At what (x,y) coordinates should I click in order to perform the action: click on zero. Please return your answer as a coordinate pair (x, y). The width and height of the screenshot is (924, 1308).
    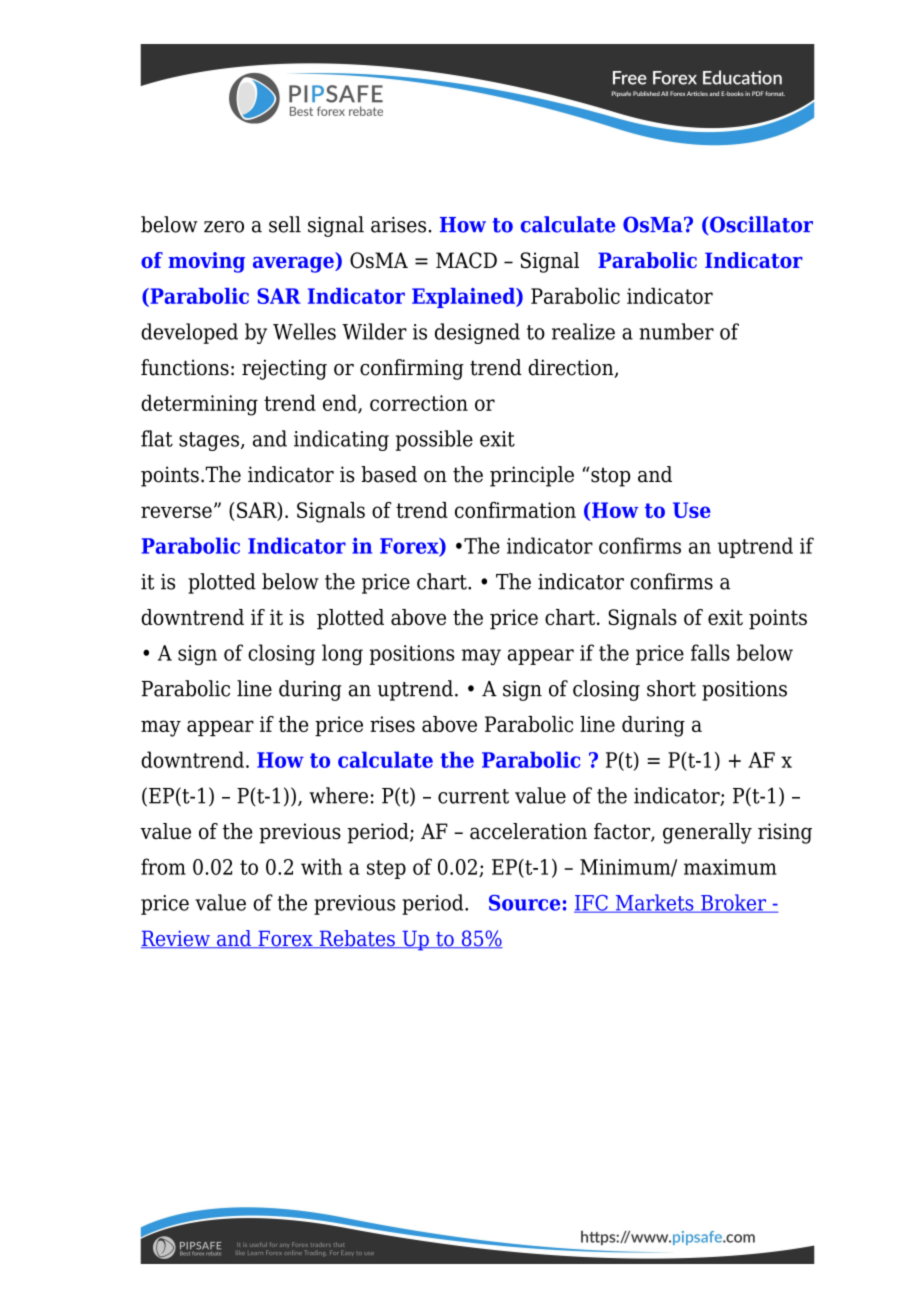
    Looking at the image, I should click on (224, 227).
